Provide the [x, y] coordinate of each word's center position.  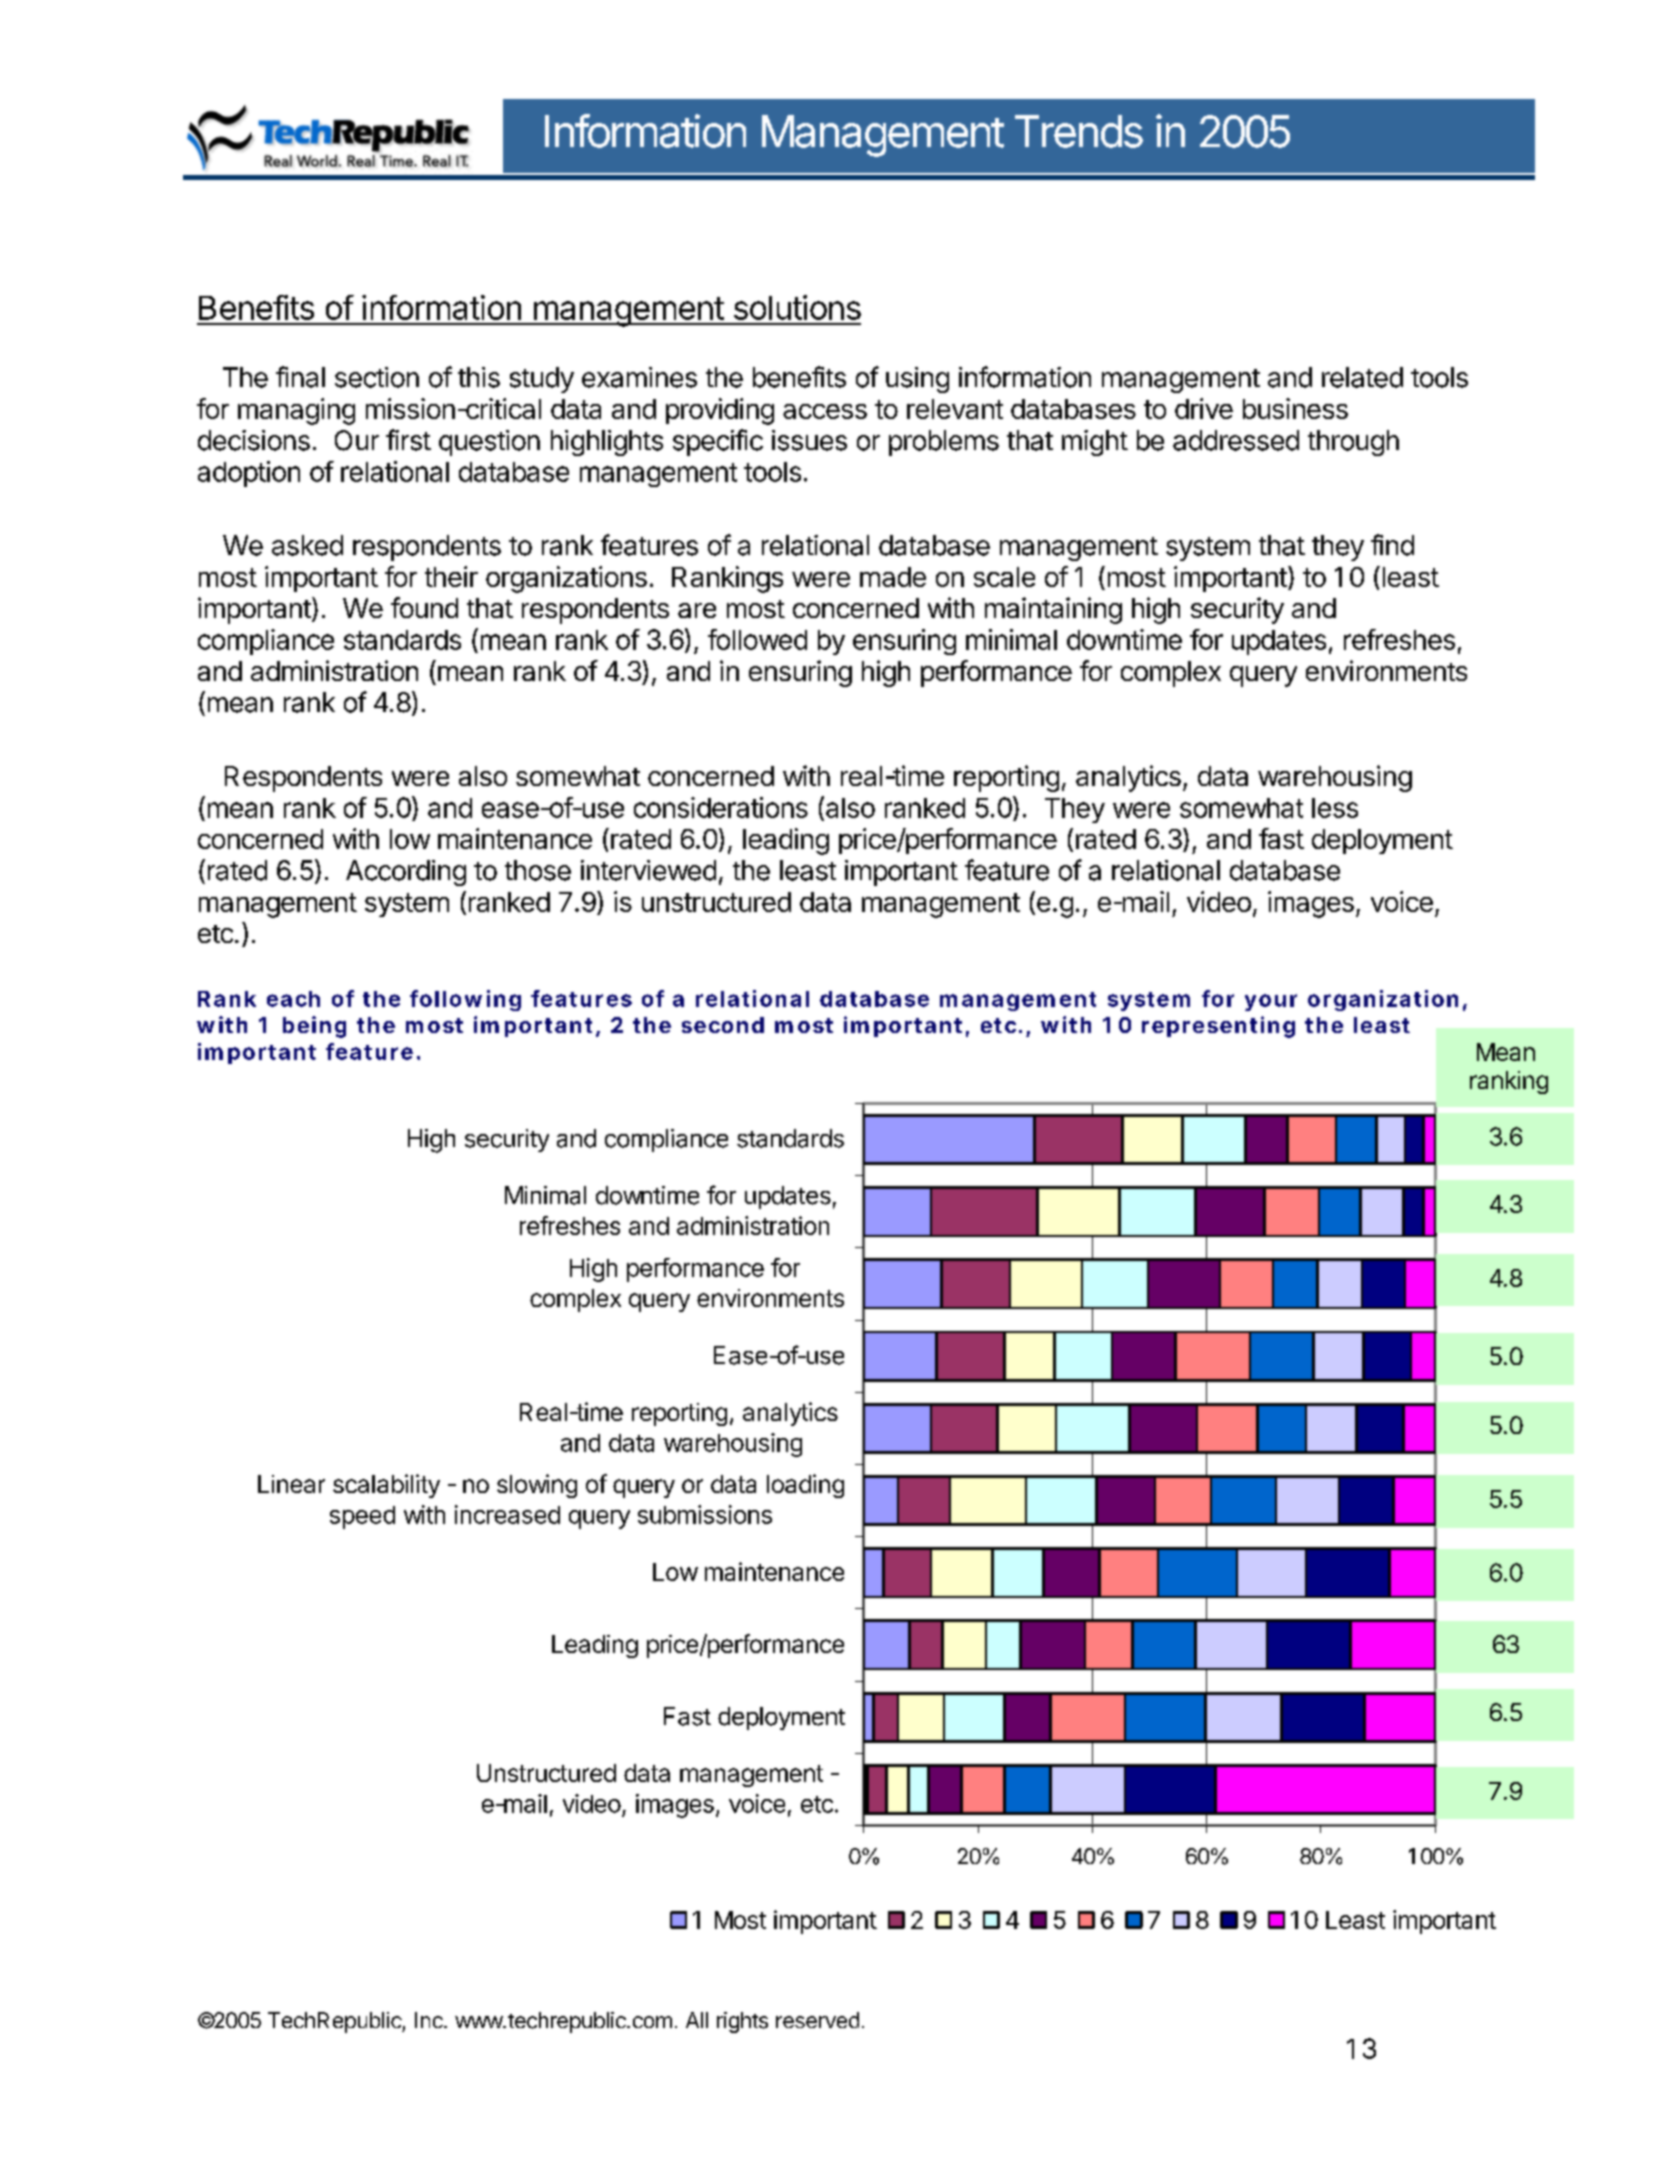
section [377, 377]
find [1392, 545]
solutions [797, 307]
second [723, 1025]
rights [742, 2022]
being [314, 1027]
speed [362, 1517]
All [697, 2020]
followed [757, 639]
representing [1218, 1027]
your [1271, 1002]
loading [805, 1486]
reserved [817, 2020]
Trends [1079, 131]
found [424, 607]
